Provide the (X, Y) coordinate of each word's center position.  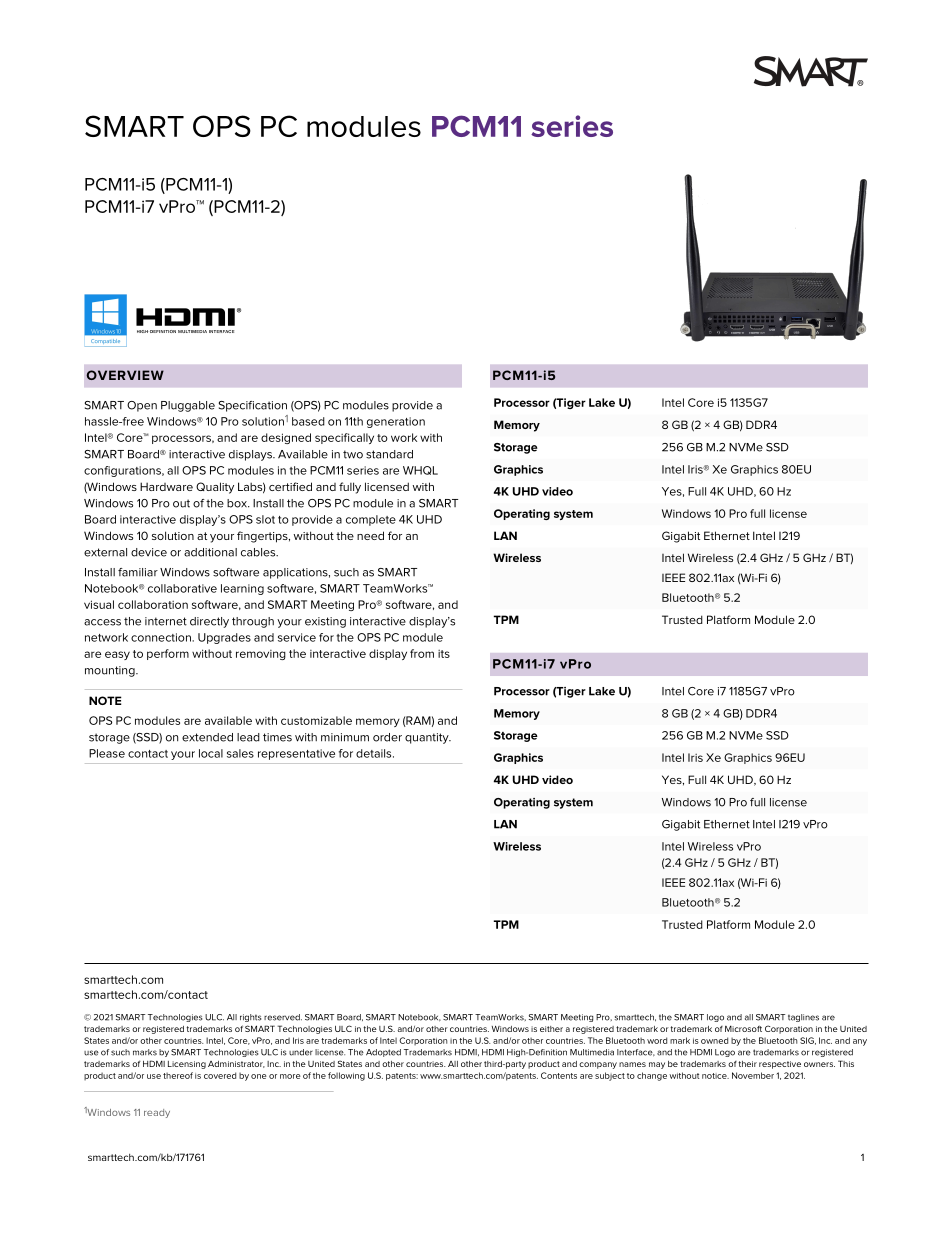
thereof (178, 1075)
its (444, 654)
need (370, 535)
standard (389, 454)
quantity (428, 738)
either (551, 1029)
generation (396, 422)
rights (250, 1018)
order (387, 737)
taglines (803, 1018)
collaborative (182, 588)
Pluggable (188, 406)
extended (207, 737)
